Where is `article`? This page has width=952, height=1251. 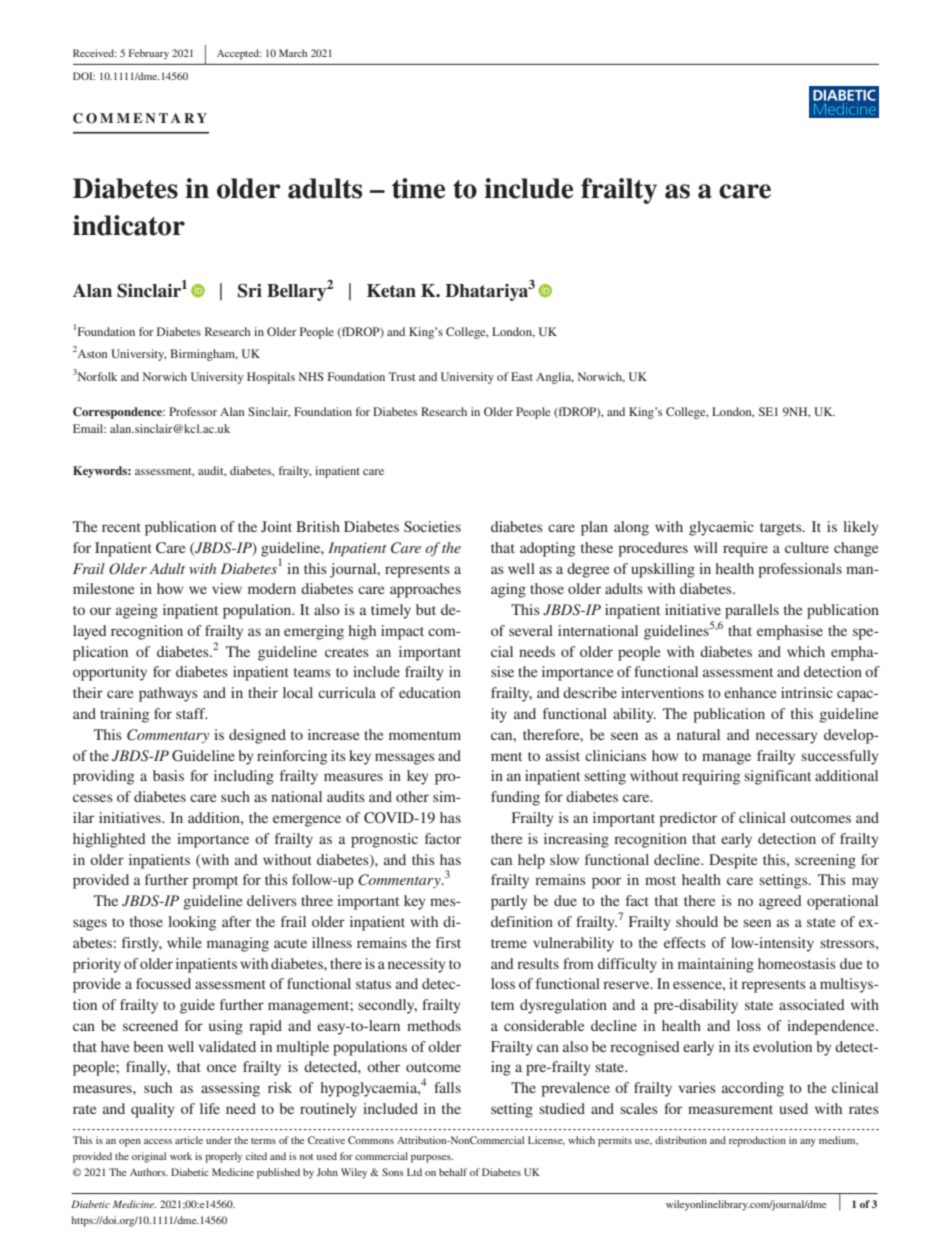 article is located at coordinates (189, 1140).
